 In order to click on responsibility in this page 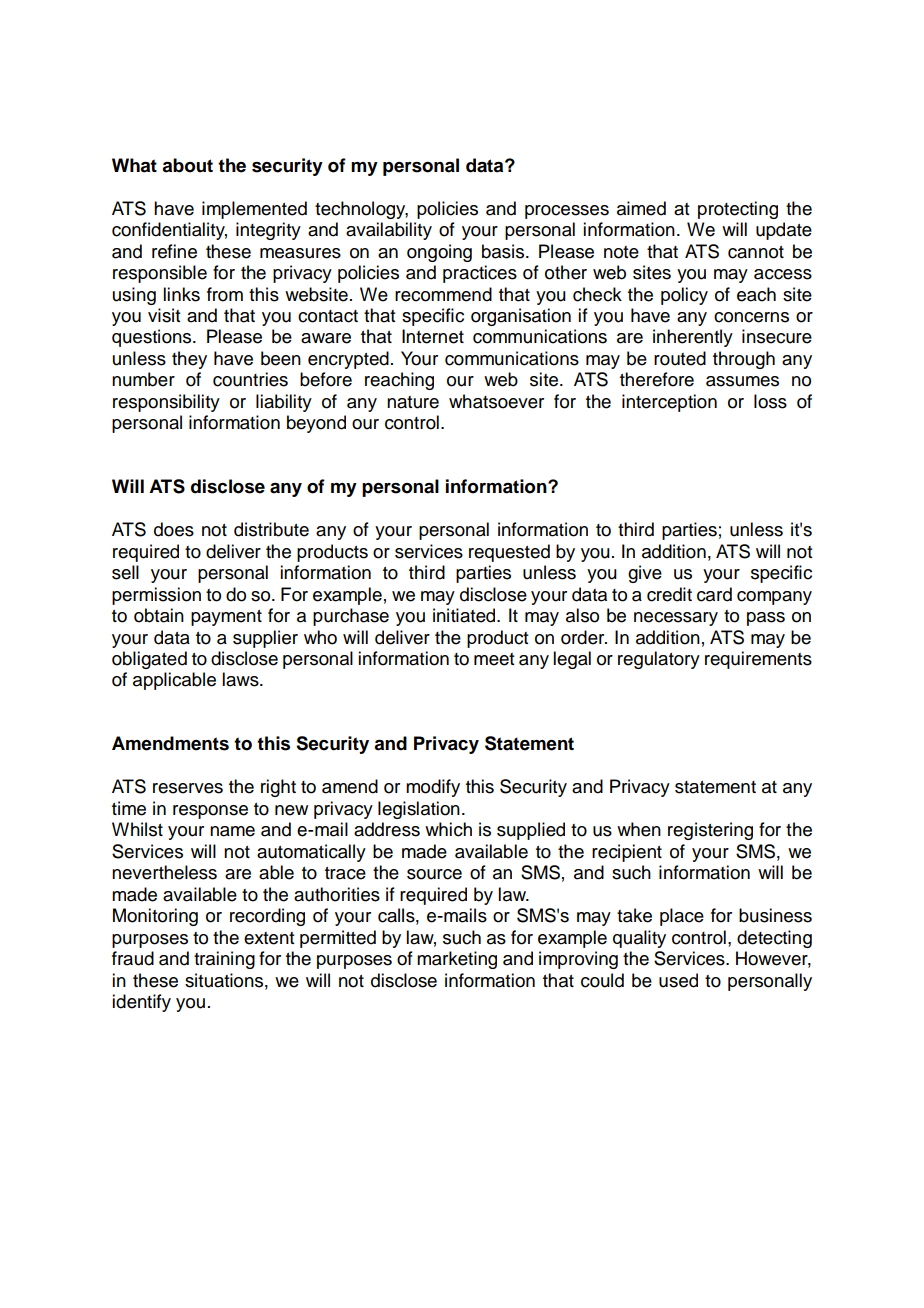, I will do `click(166, 403)`.
